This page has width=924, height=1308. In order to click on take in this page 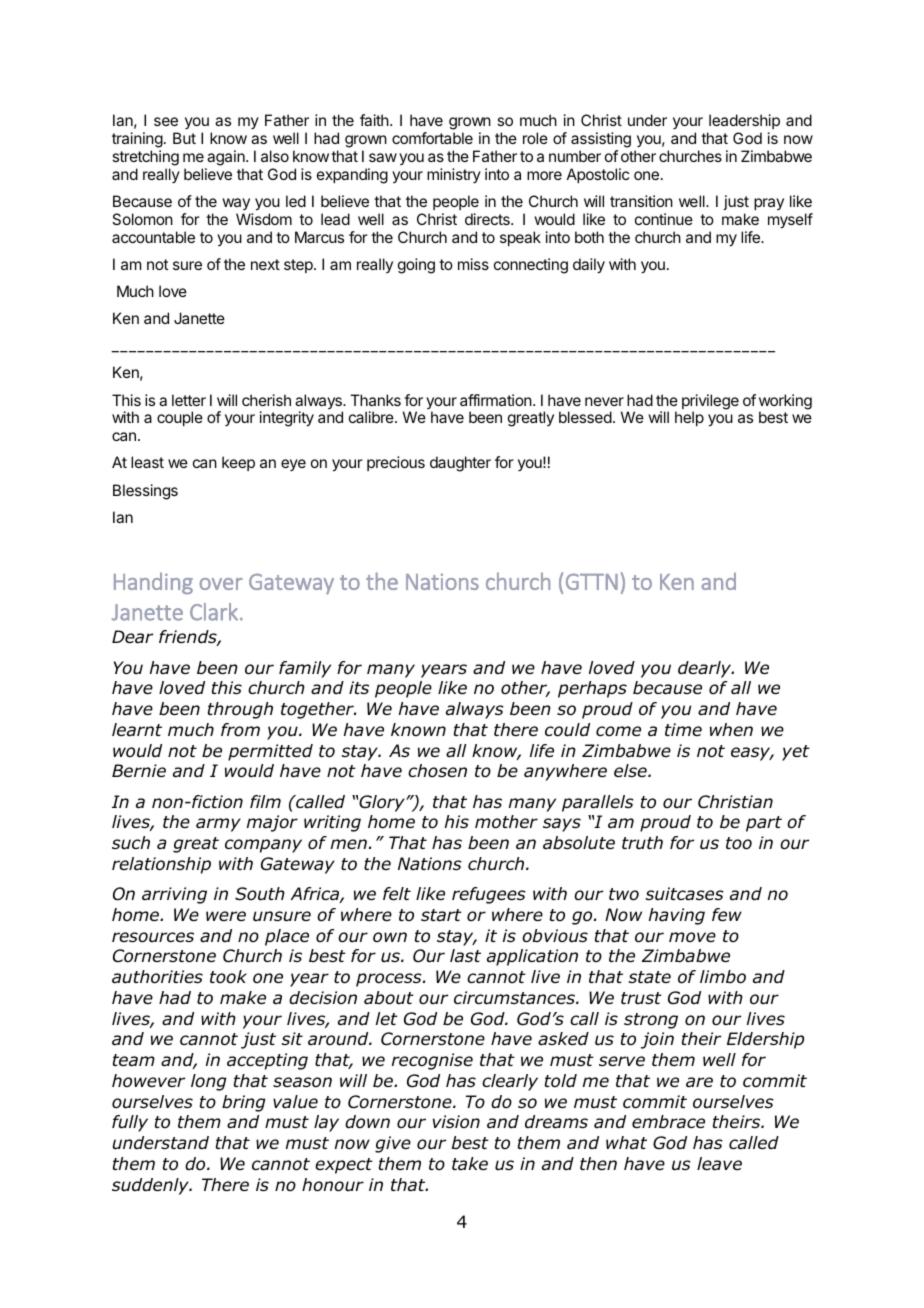, I will do `click(470, 1164)`.
